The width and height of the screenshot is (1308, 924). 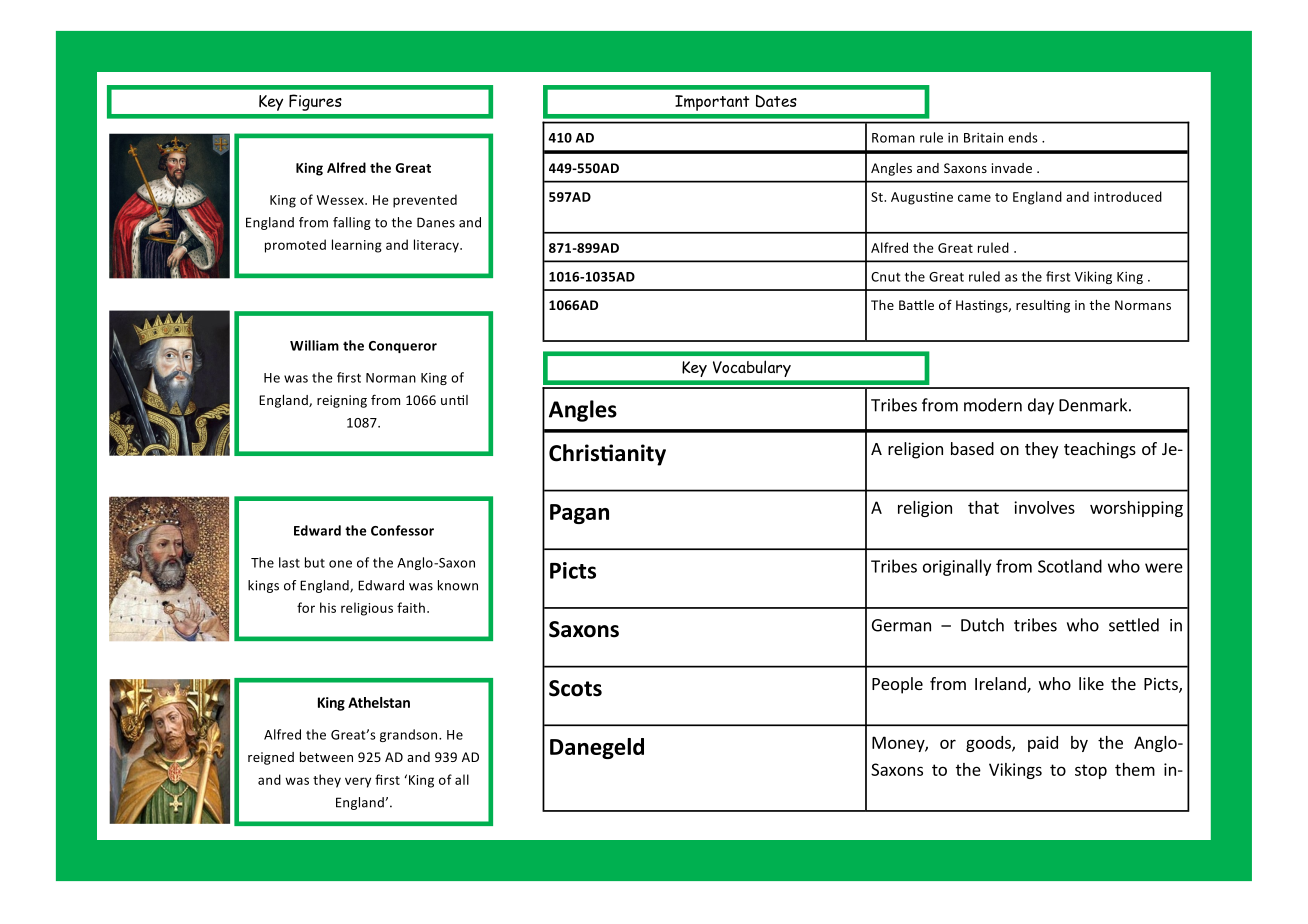 I want to click on Battle, so click(x=916, y=305).
